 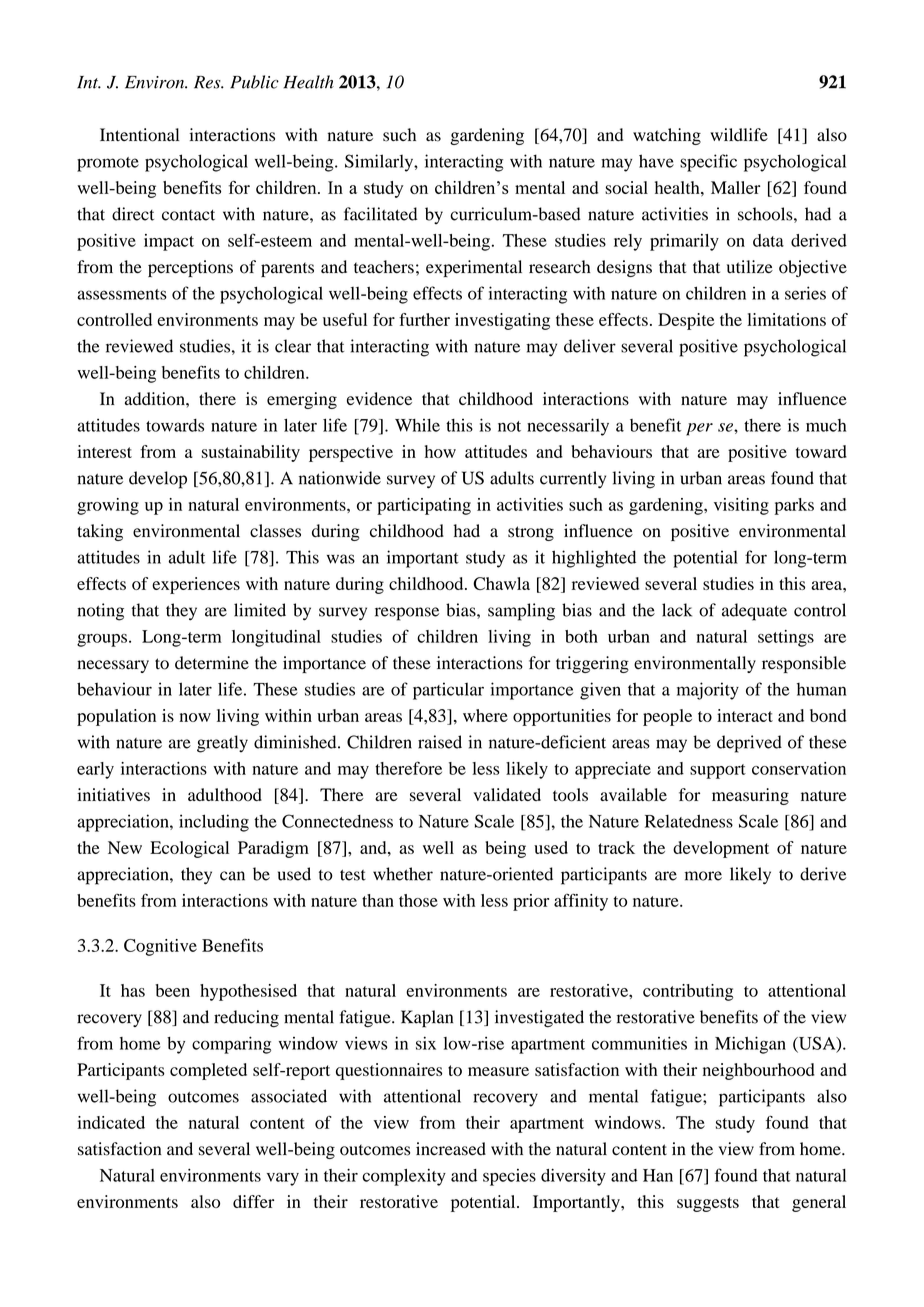 I want to click on specific, so click(x=708, y=163).
